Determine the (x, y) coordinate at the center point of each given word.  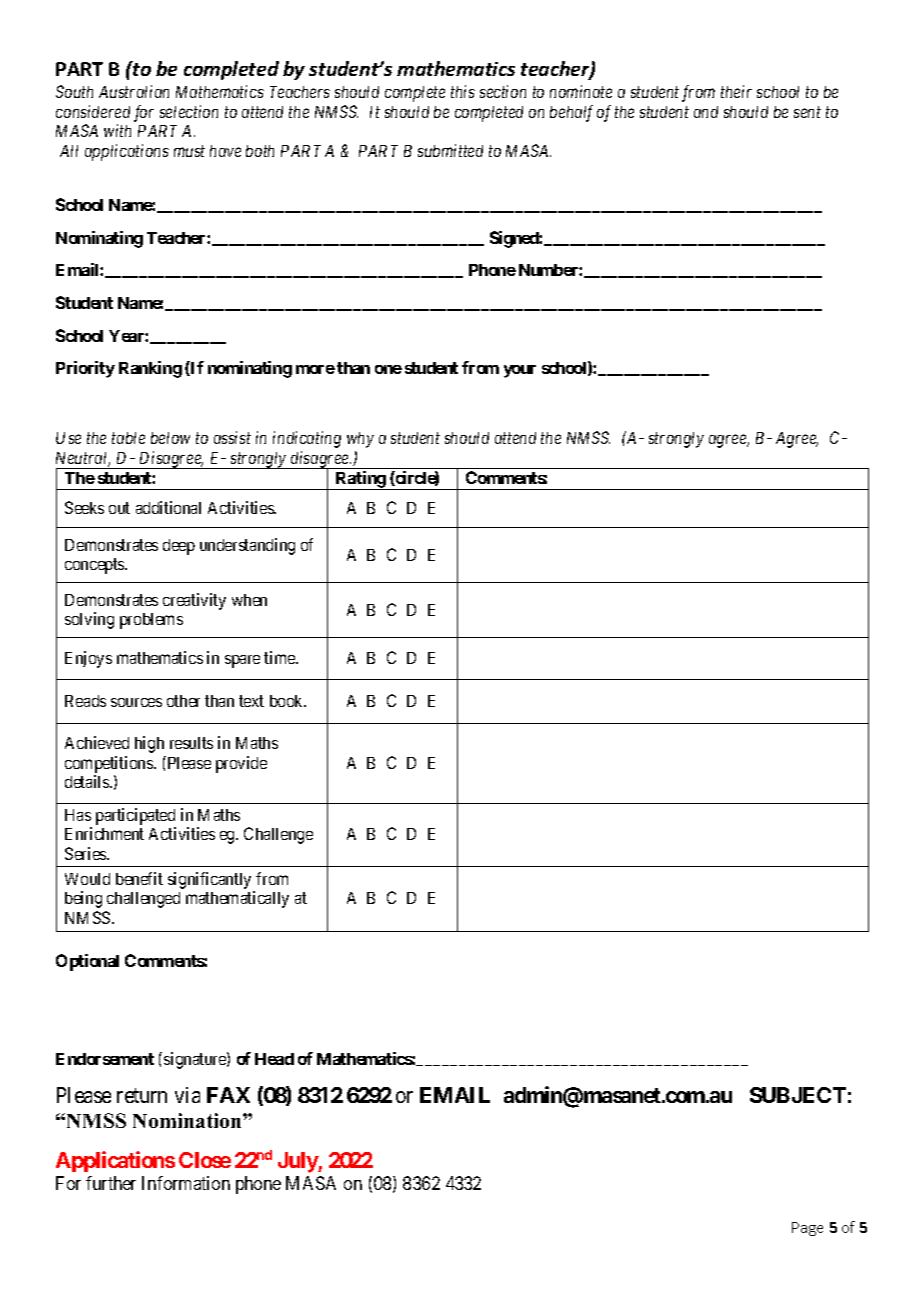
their (736, 91)
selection (189, 111)
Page (807, 1229)
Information (186, 1183)
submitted (450, 150)
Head (274, 1059)
